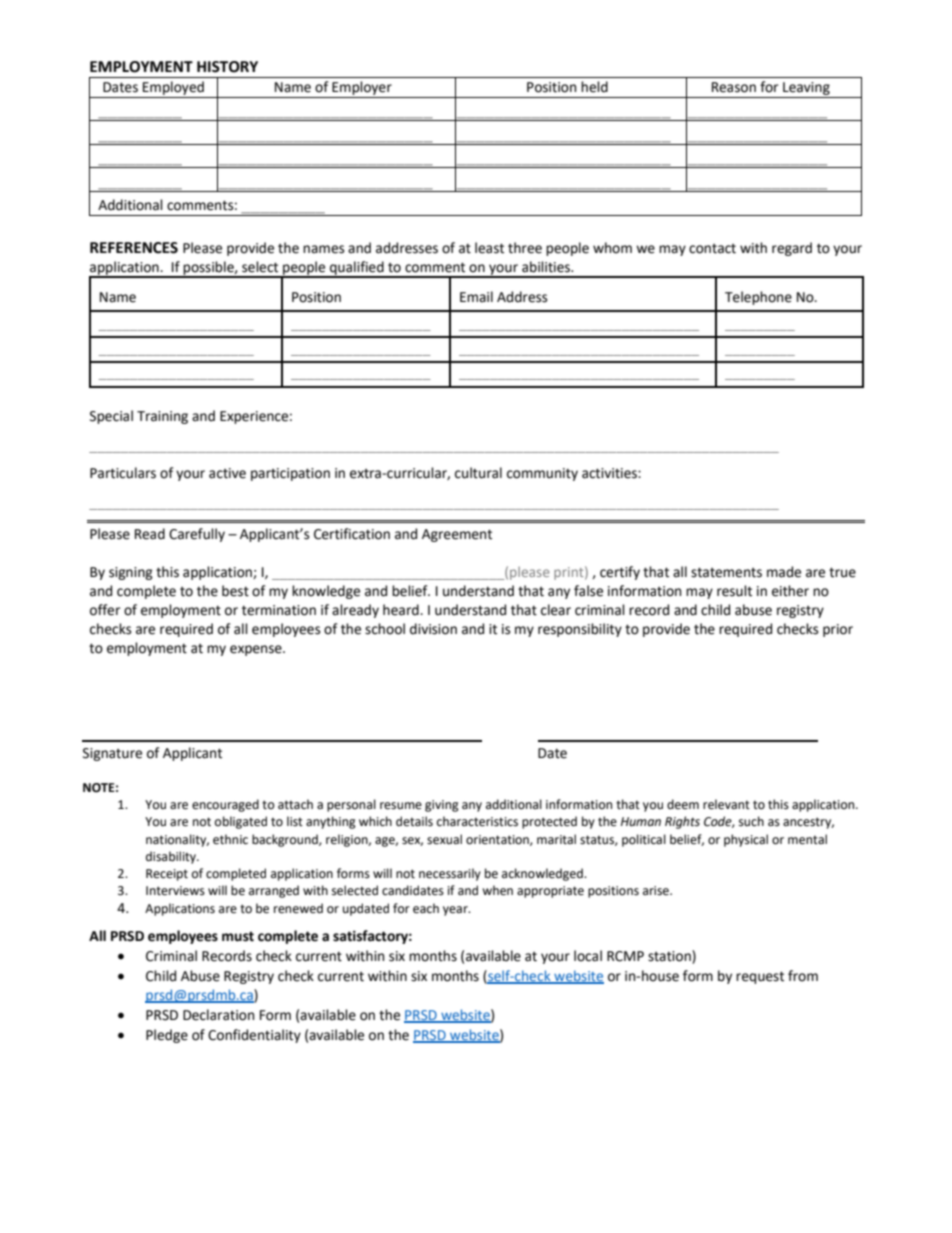  What do you see at coordinates (610, 473) in the screenshot?
I see `activities` at bounding box center [610, 473].
